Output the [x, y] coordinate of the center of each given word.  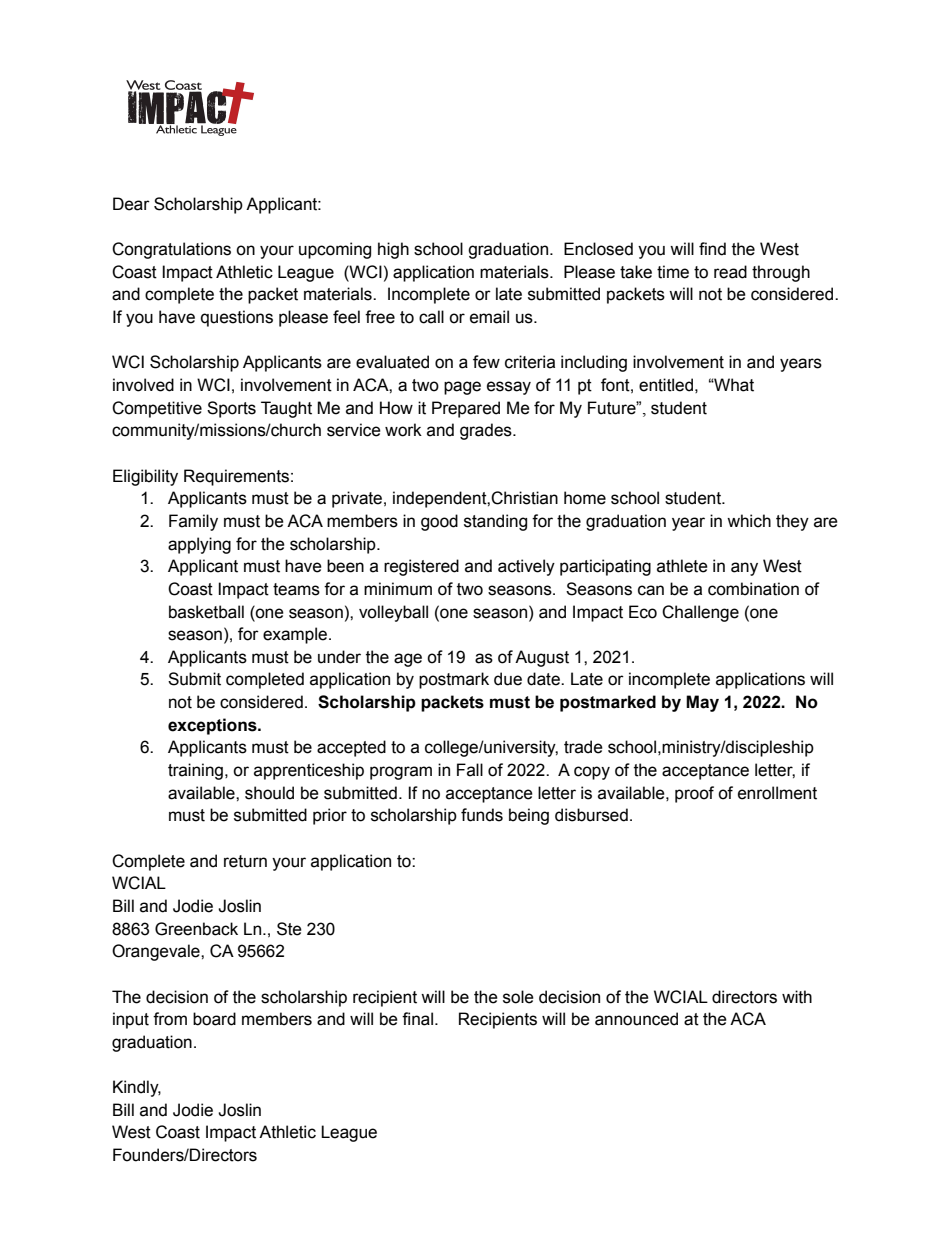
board [214, 1019]
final [417, 1019]
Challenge [700, 613]
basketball [206, 612]
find [712, 249]
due [508, 679]
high [393, 250]
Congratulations [171, 250]
